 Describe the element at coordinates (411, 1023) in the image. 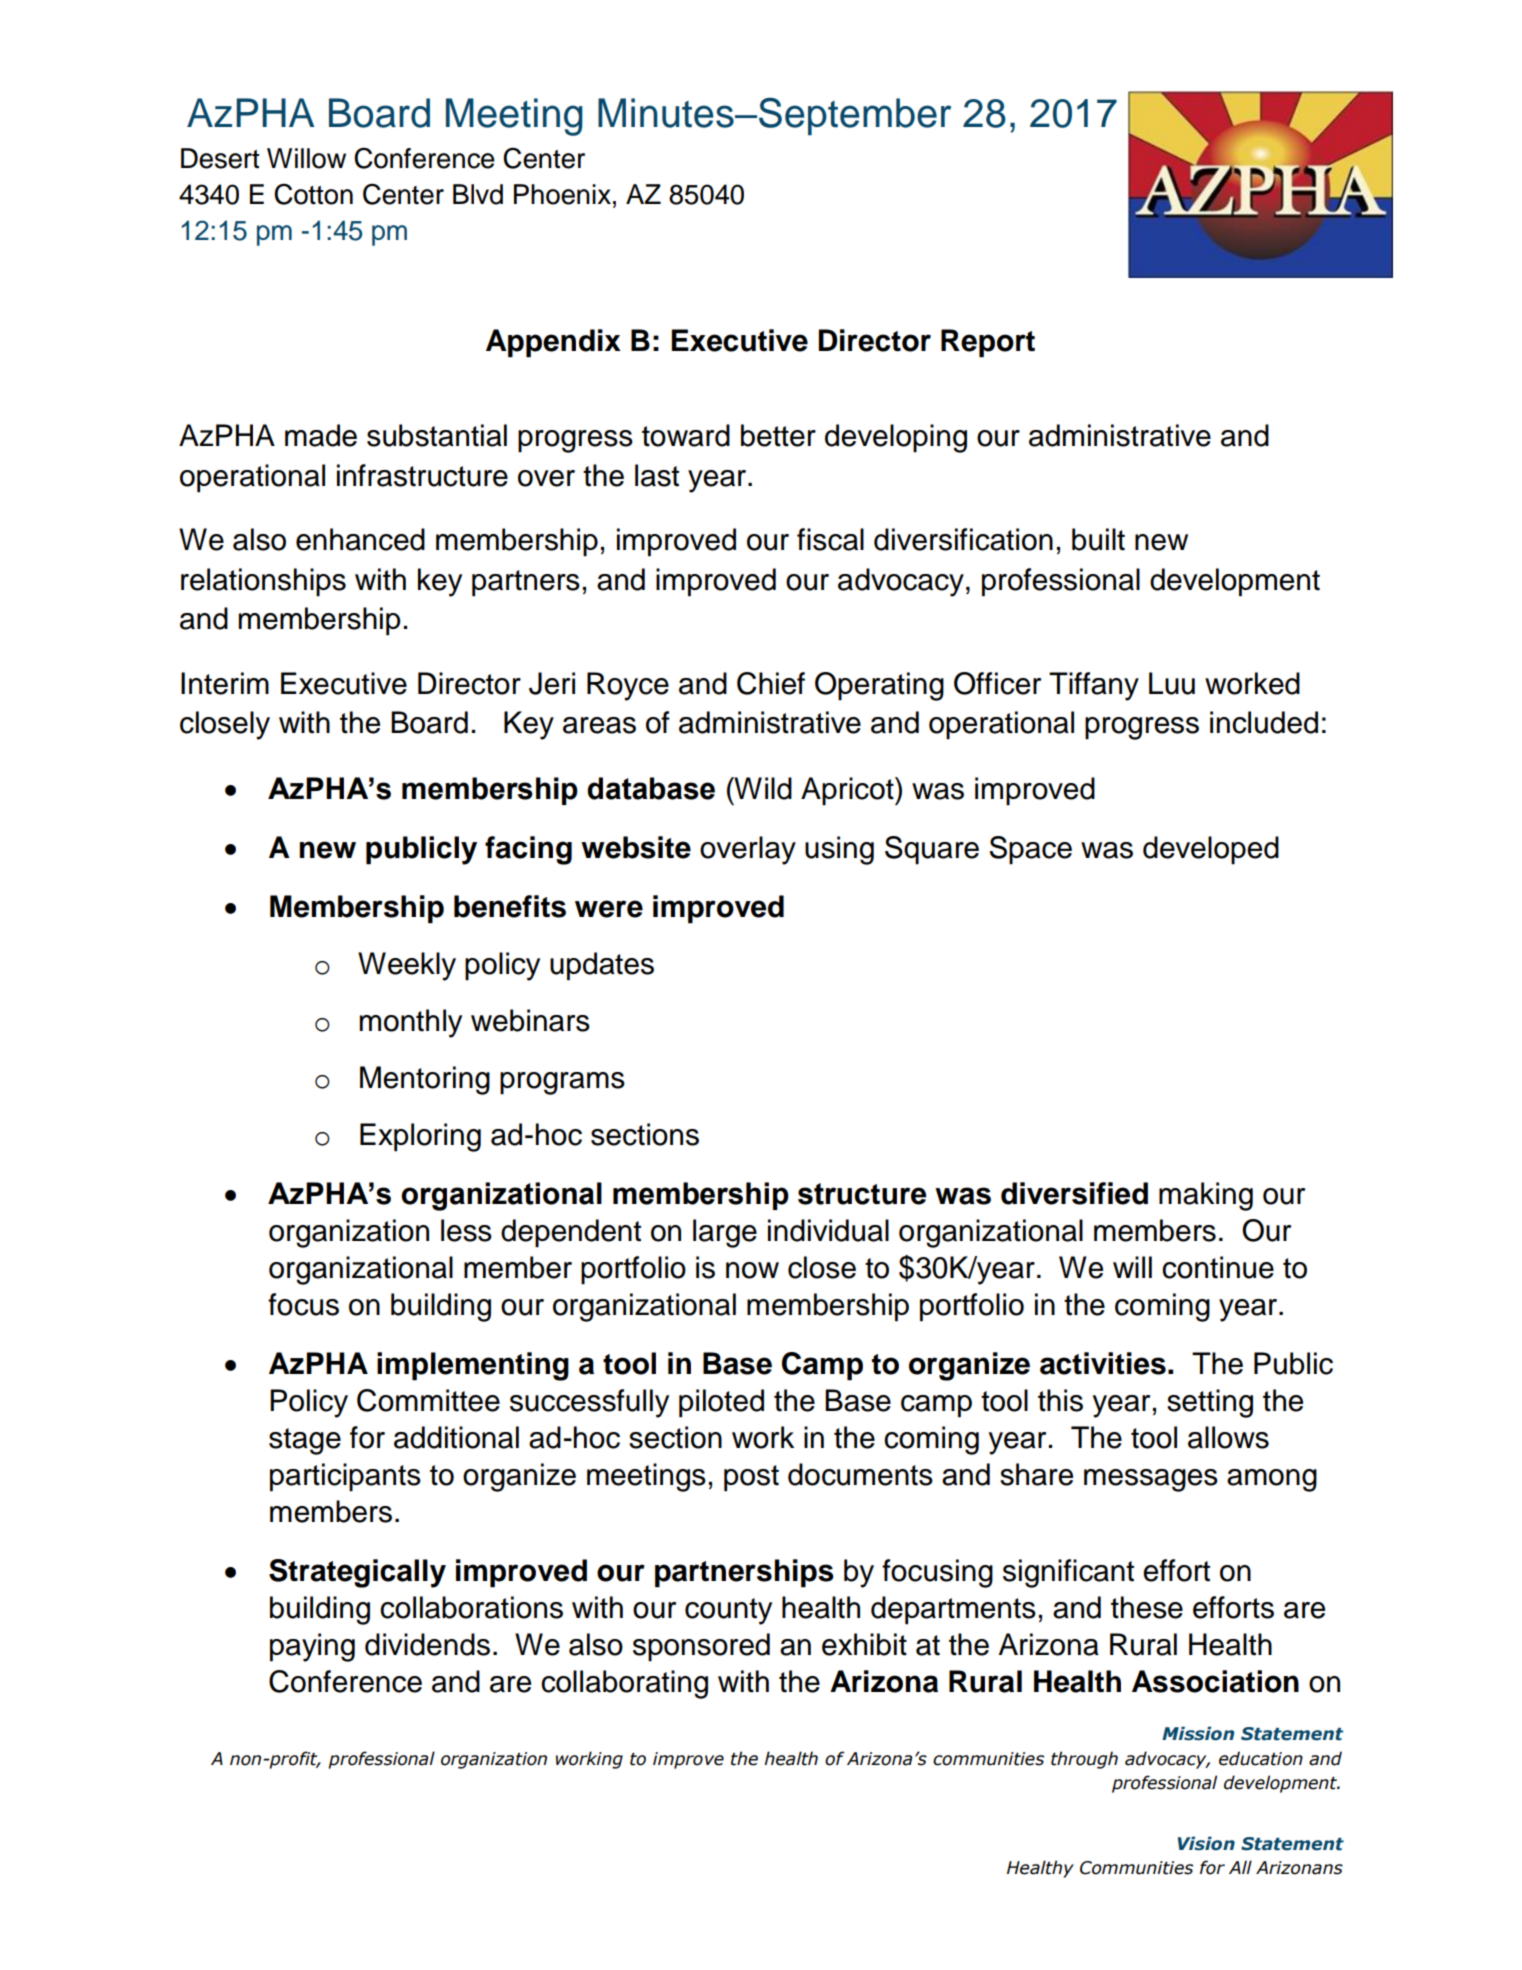

I see `monthly` at that location.
